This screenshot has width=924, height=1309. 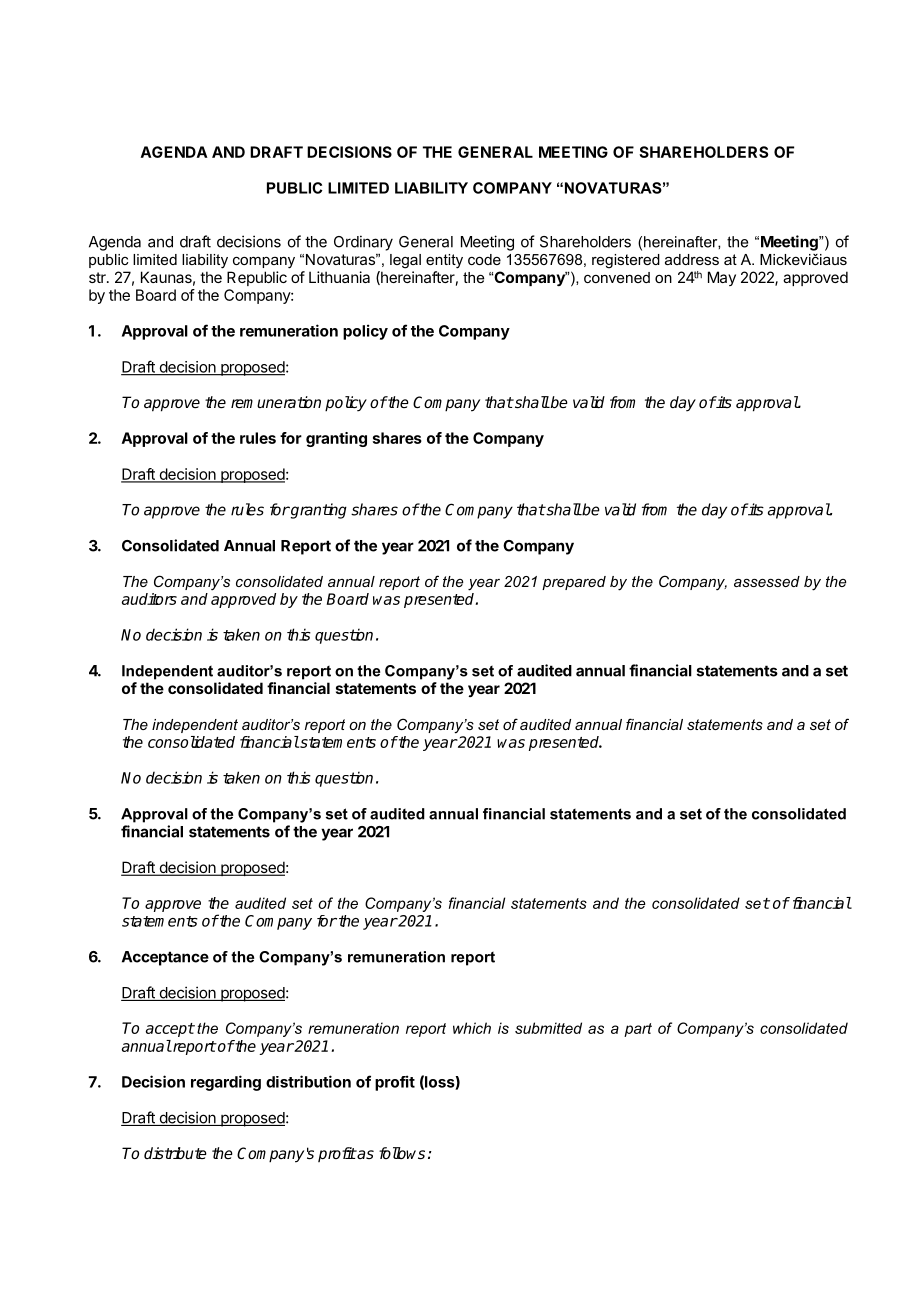 What do you see at coordinates (339, 277) in the screenshot?
I see `Lithuania` at bounding box center [339, 277].
